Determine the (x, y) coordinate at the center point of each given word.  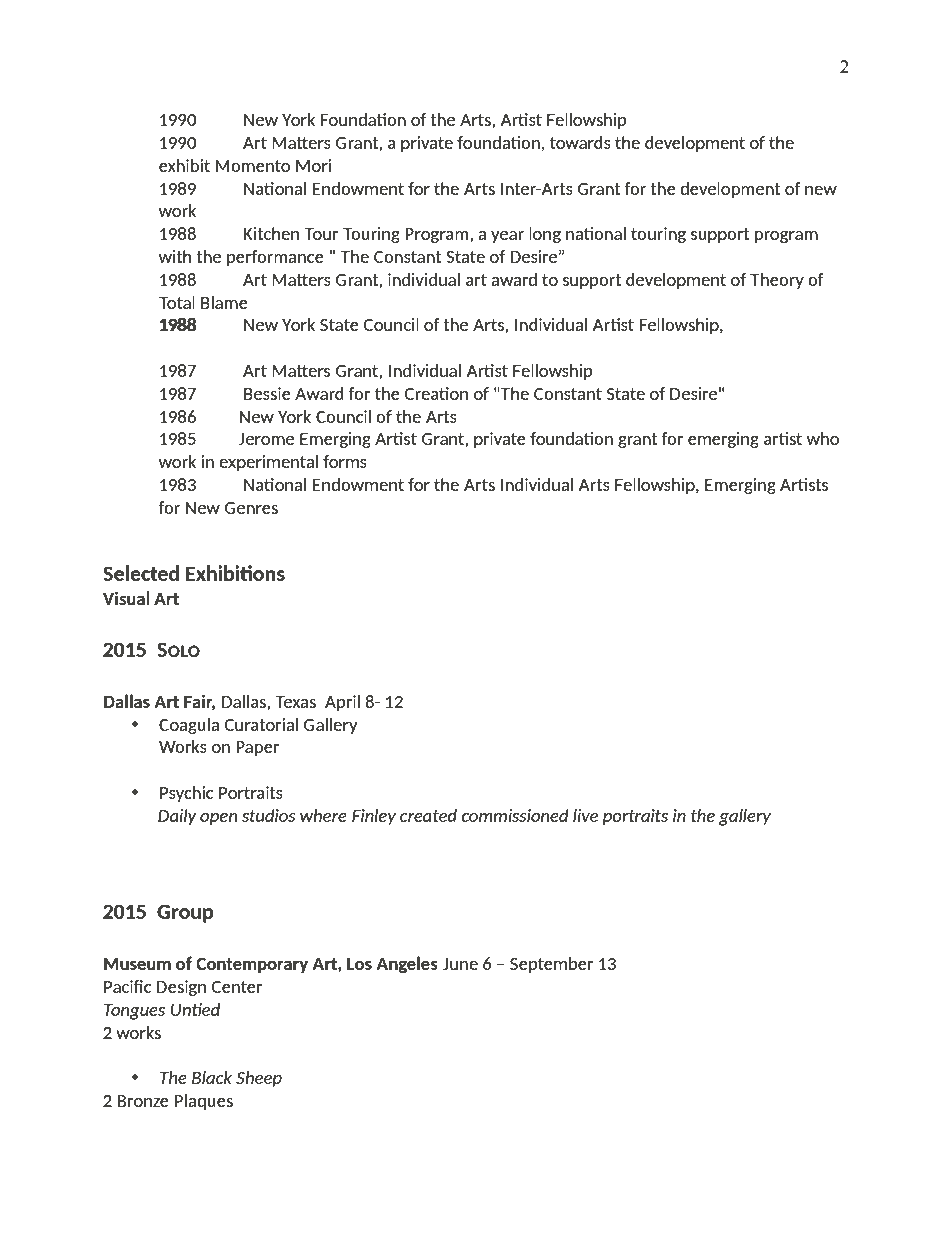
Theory (777, 281)
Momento (253, 166)
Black (212, 1077)
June (460, 964)
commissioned (515, 815)
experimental (268, 463)
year (507, 237)
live (585, 815)
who (823, 438)
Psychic (186, 794)
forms (345, 461)
